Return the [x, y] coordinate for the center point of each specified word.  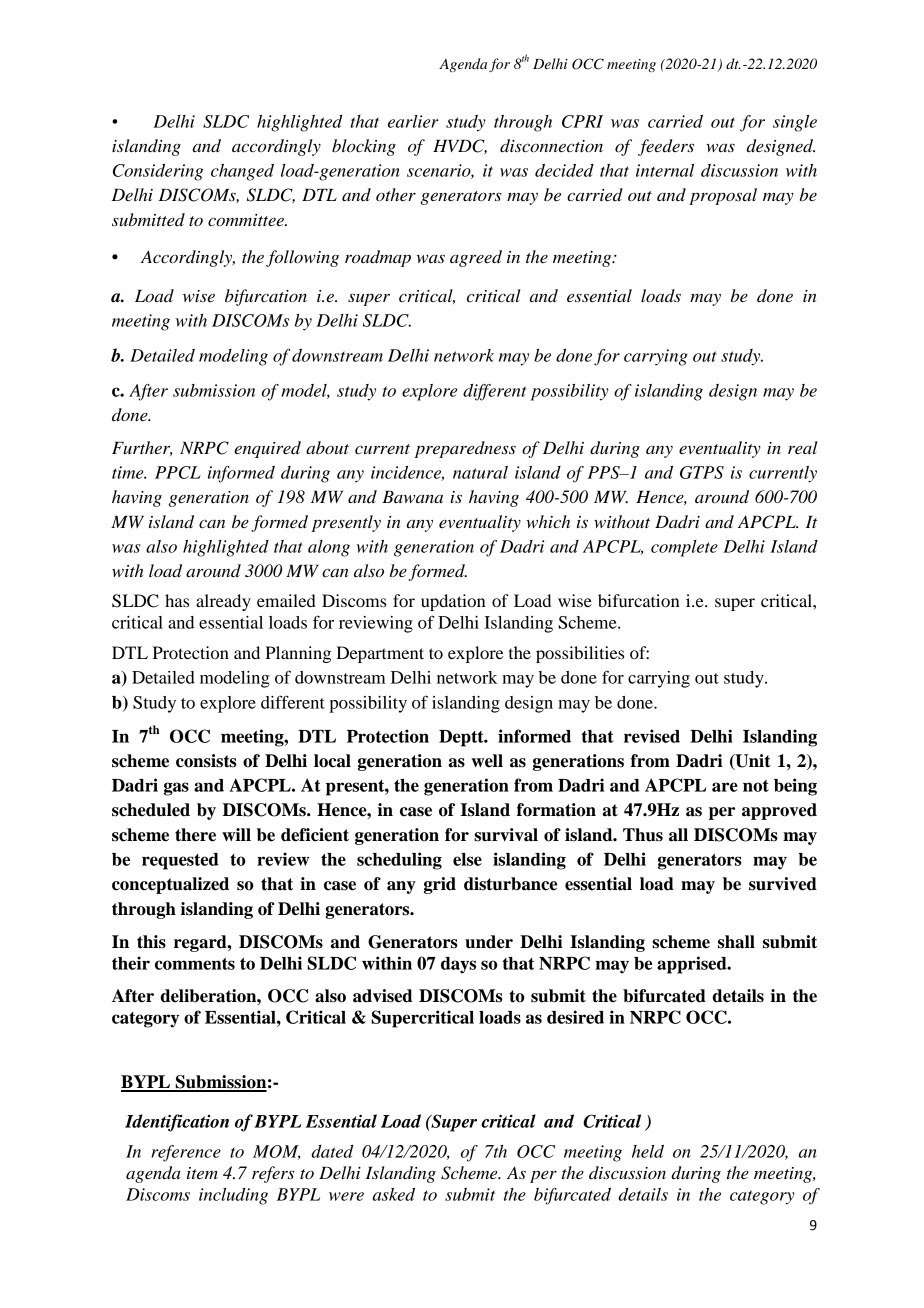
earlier [413, 121]
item [202, 1173]
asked [394, 1194]
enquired [267, 449]
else [467, 859]
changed [242, 172]
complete [684, 548]
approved [779, 811]
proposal [723, 196]
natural [480, 472]
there [195, 835]
